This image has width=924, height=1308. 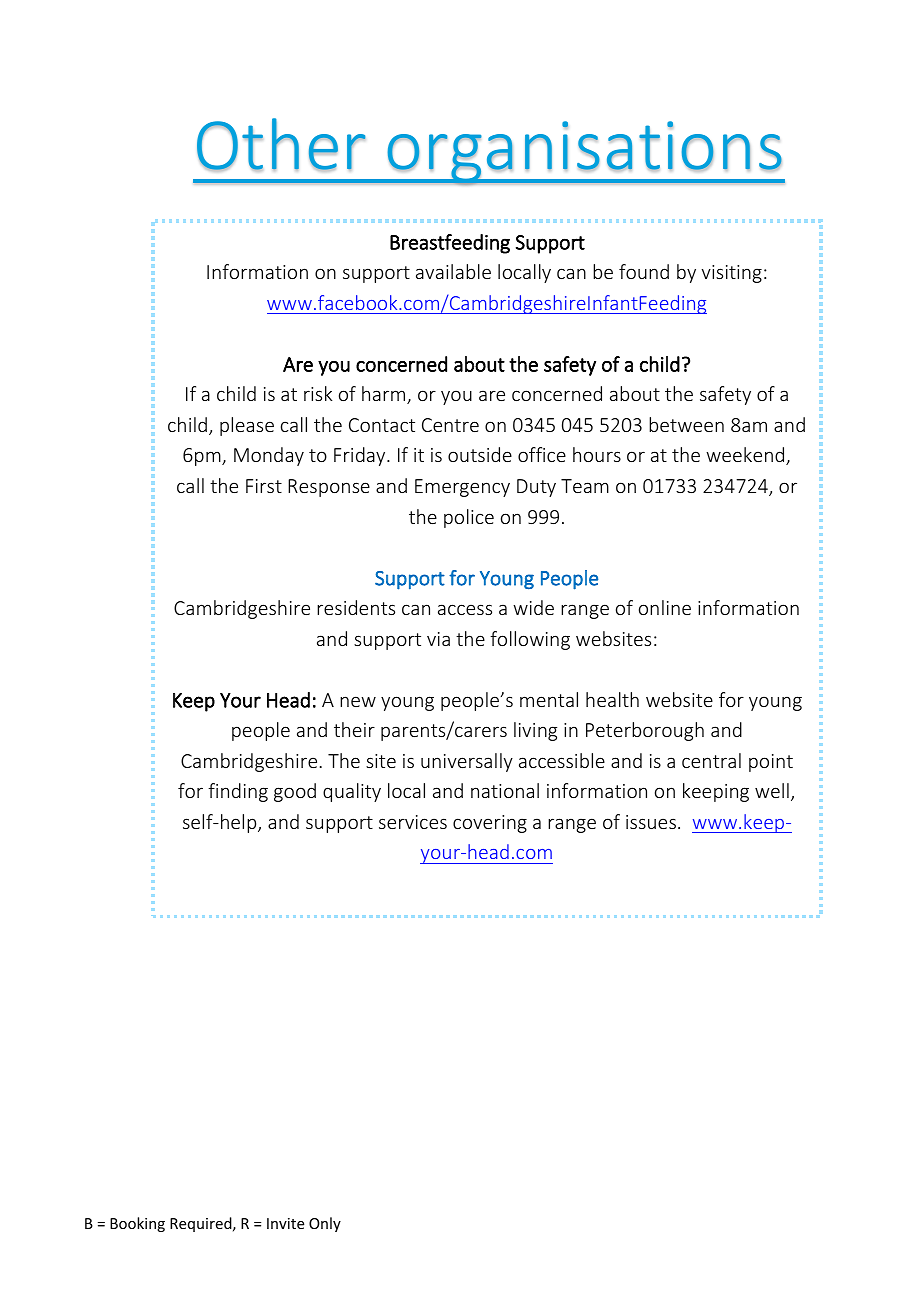 What do you see at coordinates (453, 271) in the image?
I see `available` at bounding box center [453, 271].
